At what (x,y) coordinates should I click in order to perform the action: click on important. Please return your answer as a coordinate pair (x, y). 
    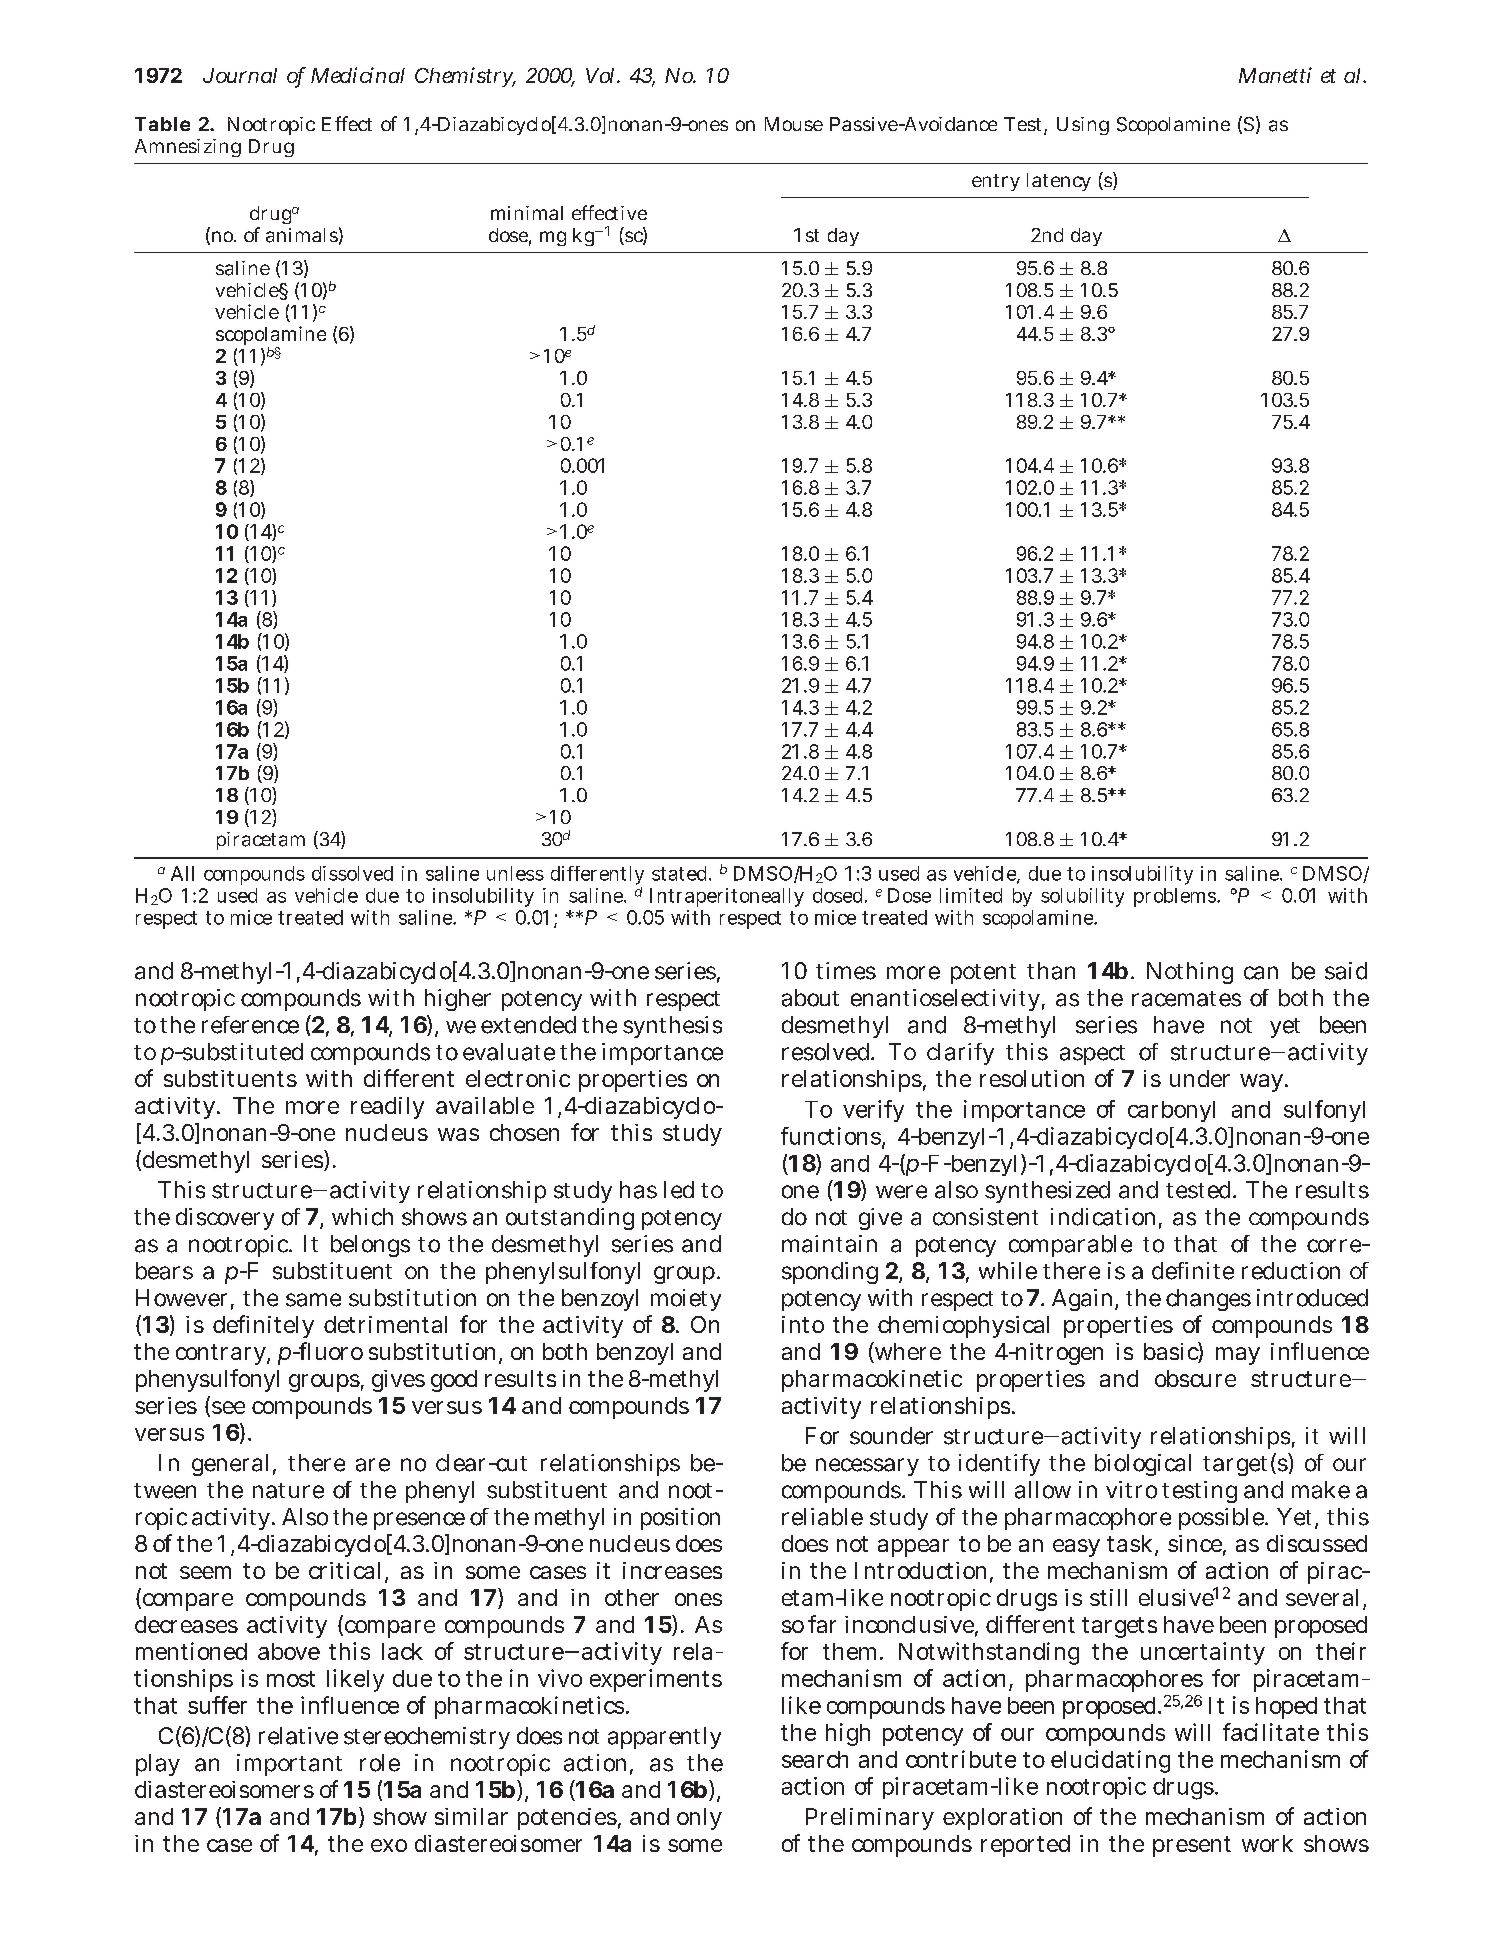
    Looking at the image, I should click on (289, 1765).
